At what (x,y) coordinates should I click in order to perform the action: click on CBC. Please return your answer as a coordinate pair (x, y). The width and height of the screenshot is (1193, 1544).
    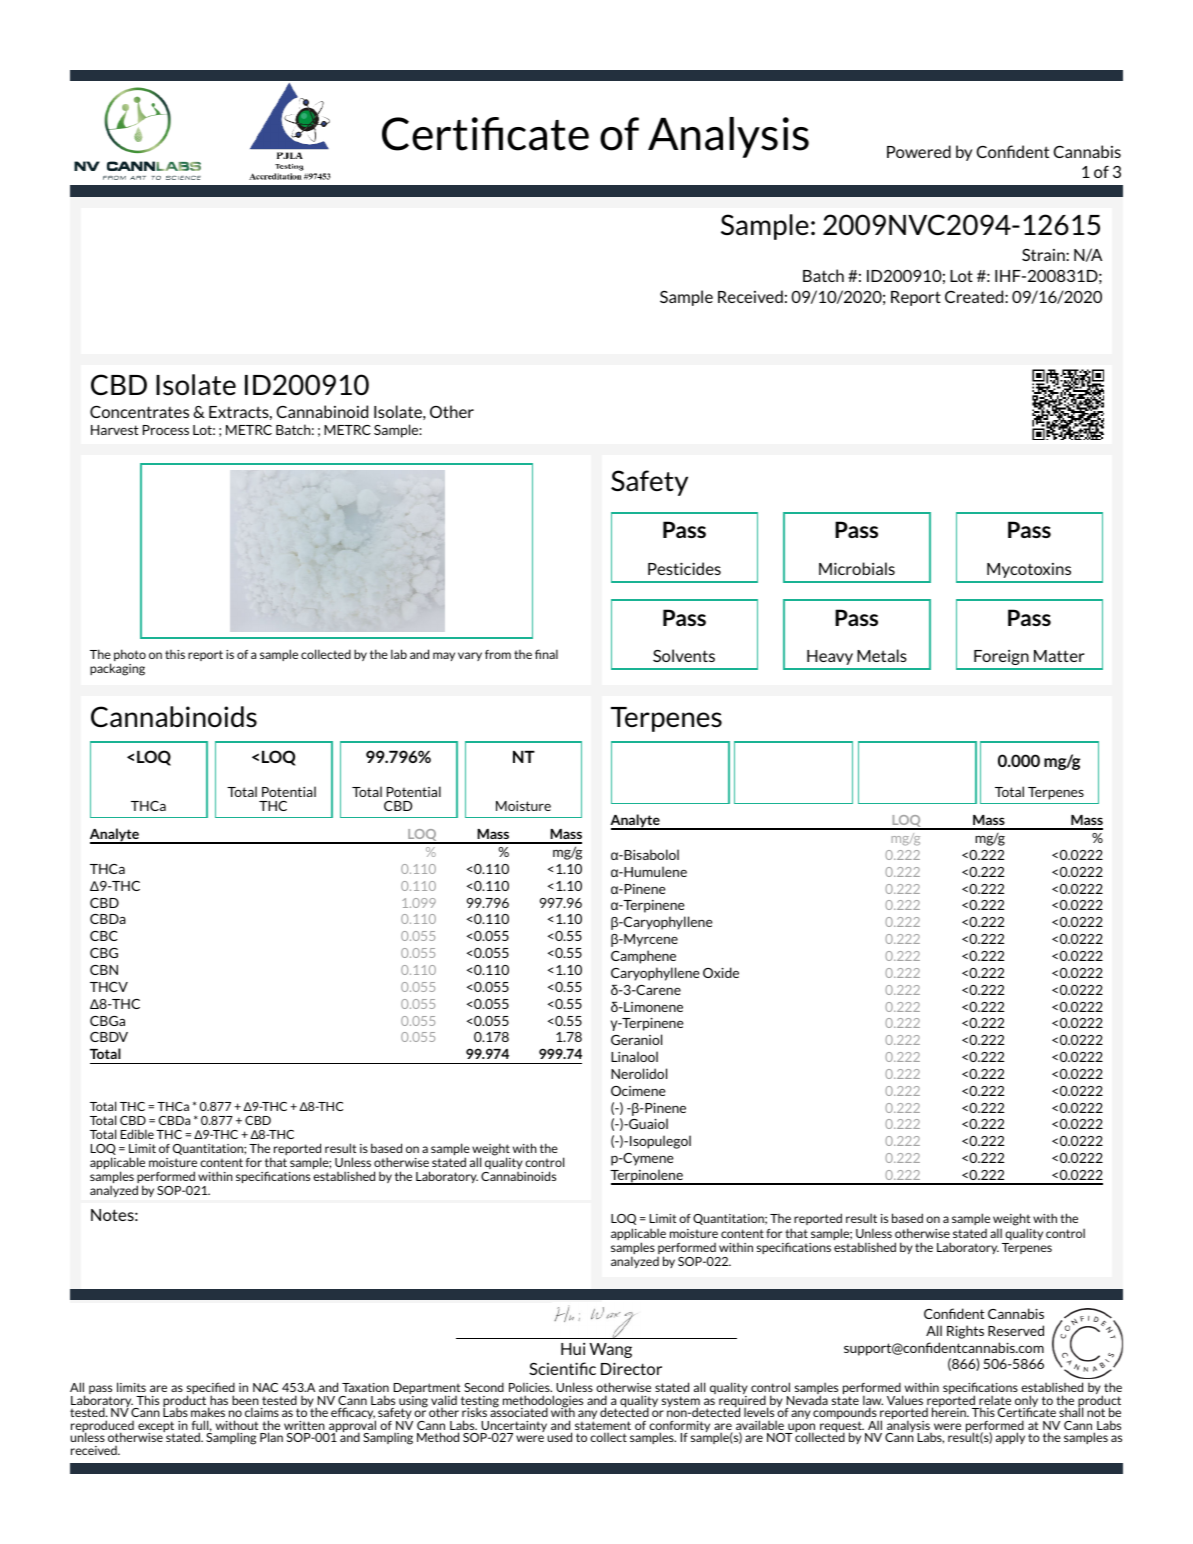
    Looking at the image, I should click on (104, 936).
